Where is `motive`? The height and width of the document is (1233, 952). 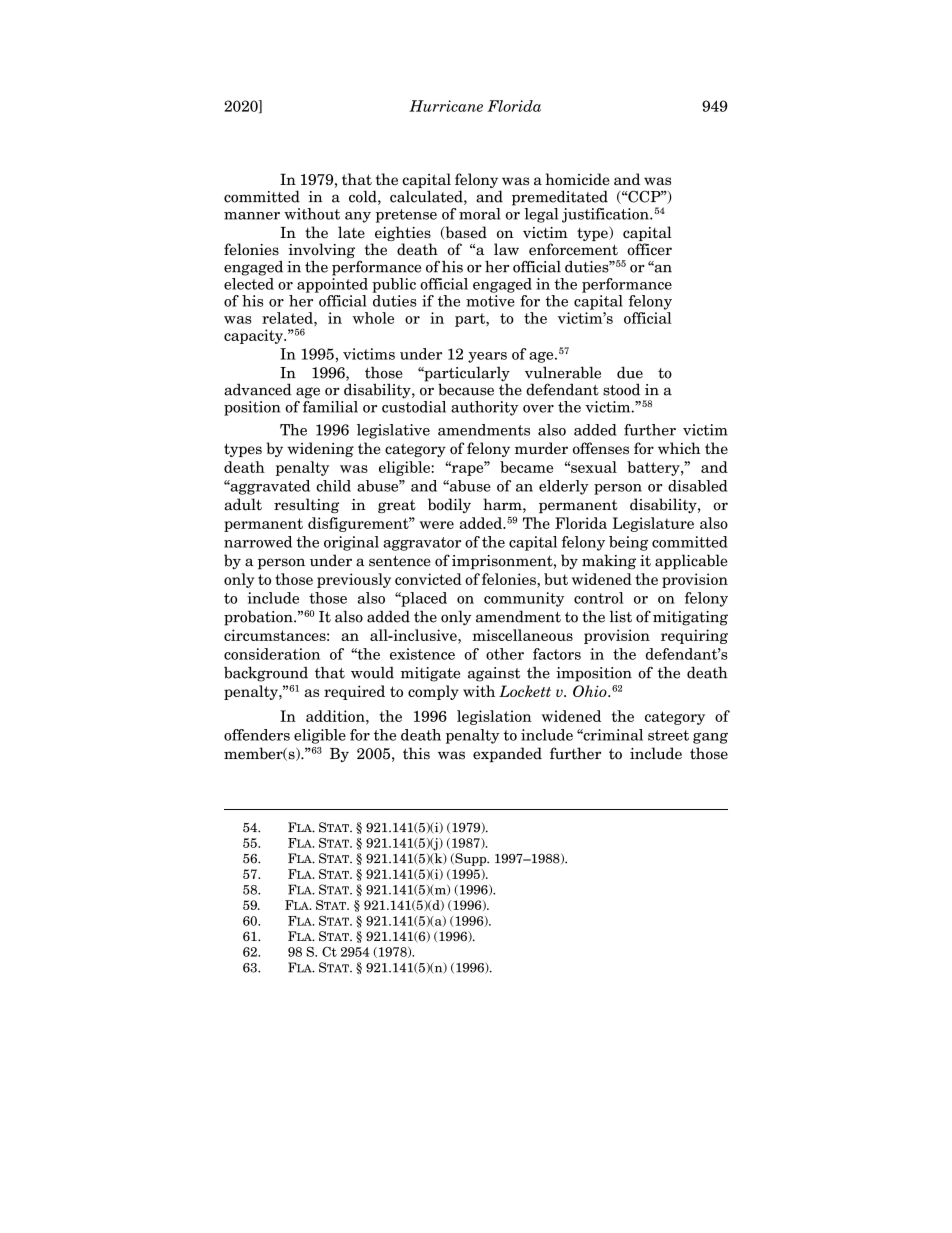 motive is located at coordinates (490, 301).
